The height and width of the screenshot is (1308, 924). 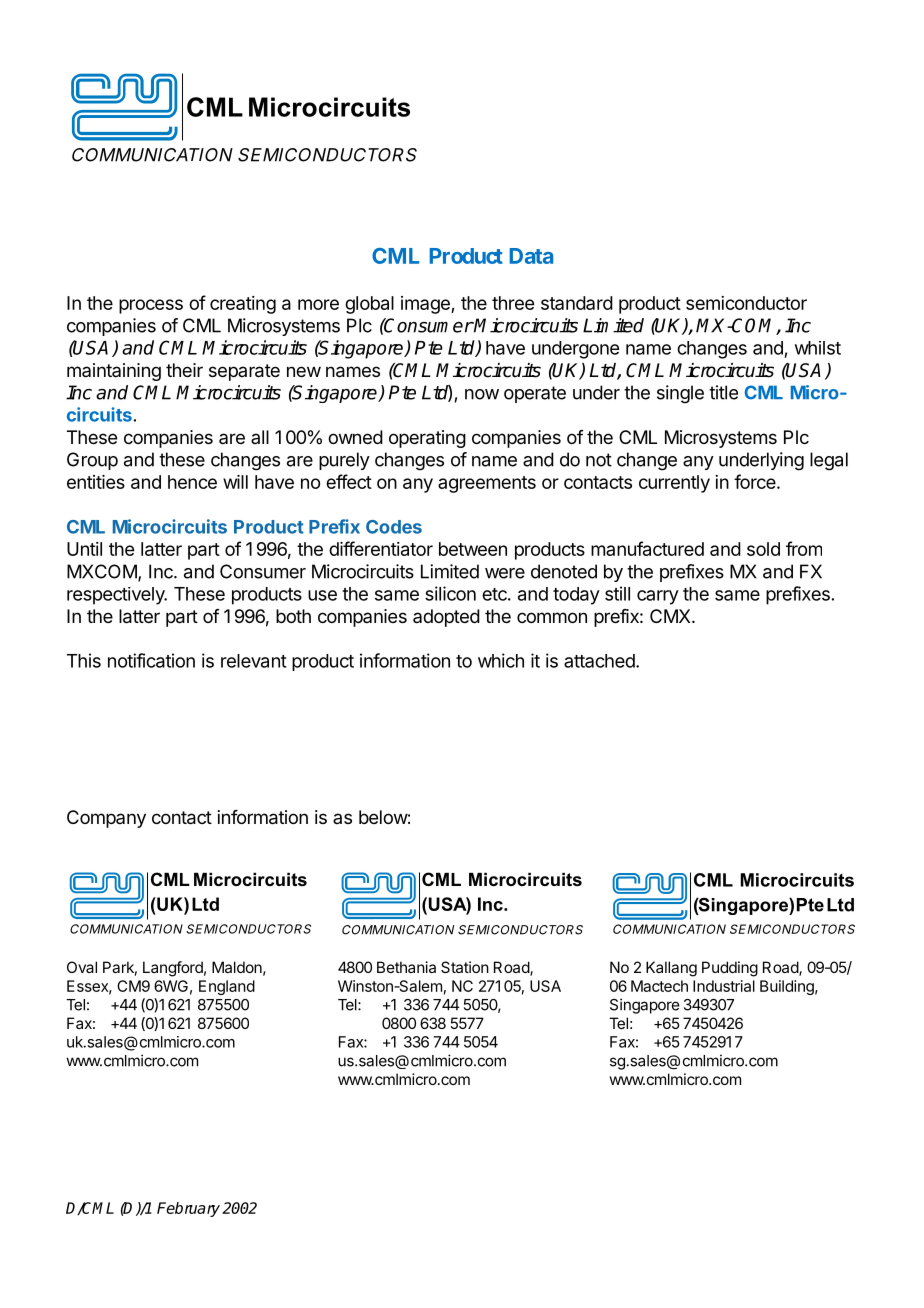 What do you see at coordinates (501, 660) in the screenshot?
I see `which` at bounding box center [501, 660].
